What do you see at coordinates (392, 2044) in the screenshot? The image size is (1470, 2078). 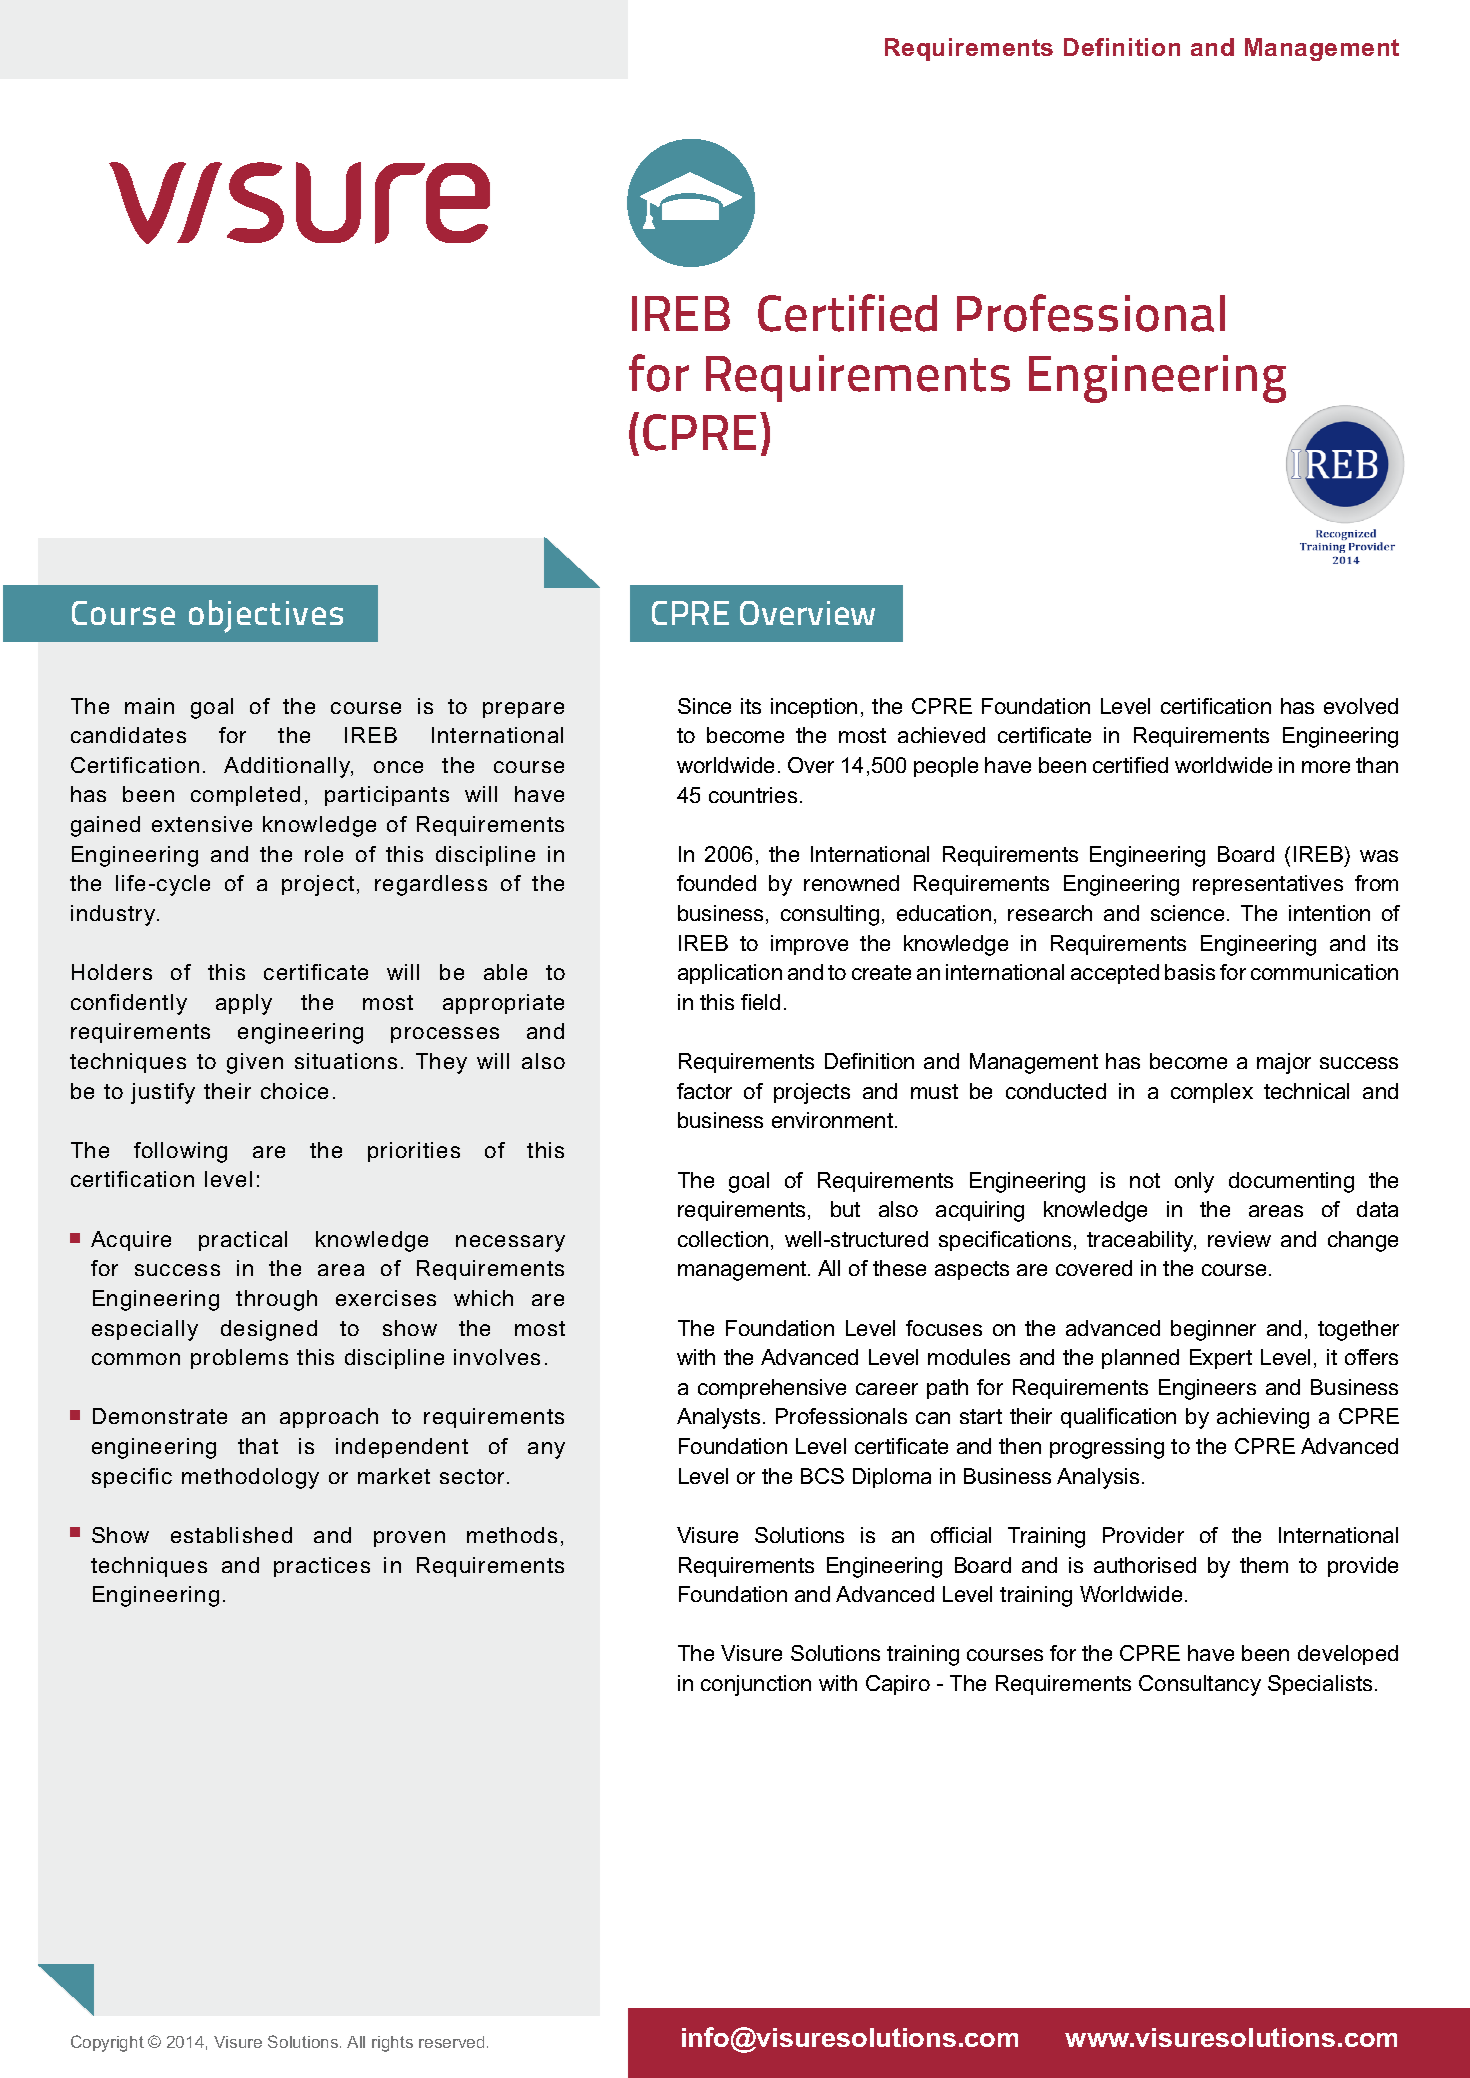 I see `rights` at bounding box center [392, 2044].
